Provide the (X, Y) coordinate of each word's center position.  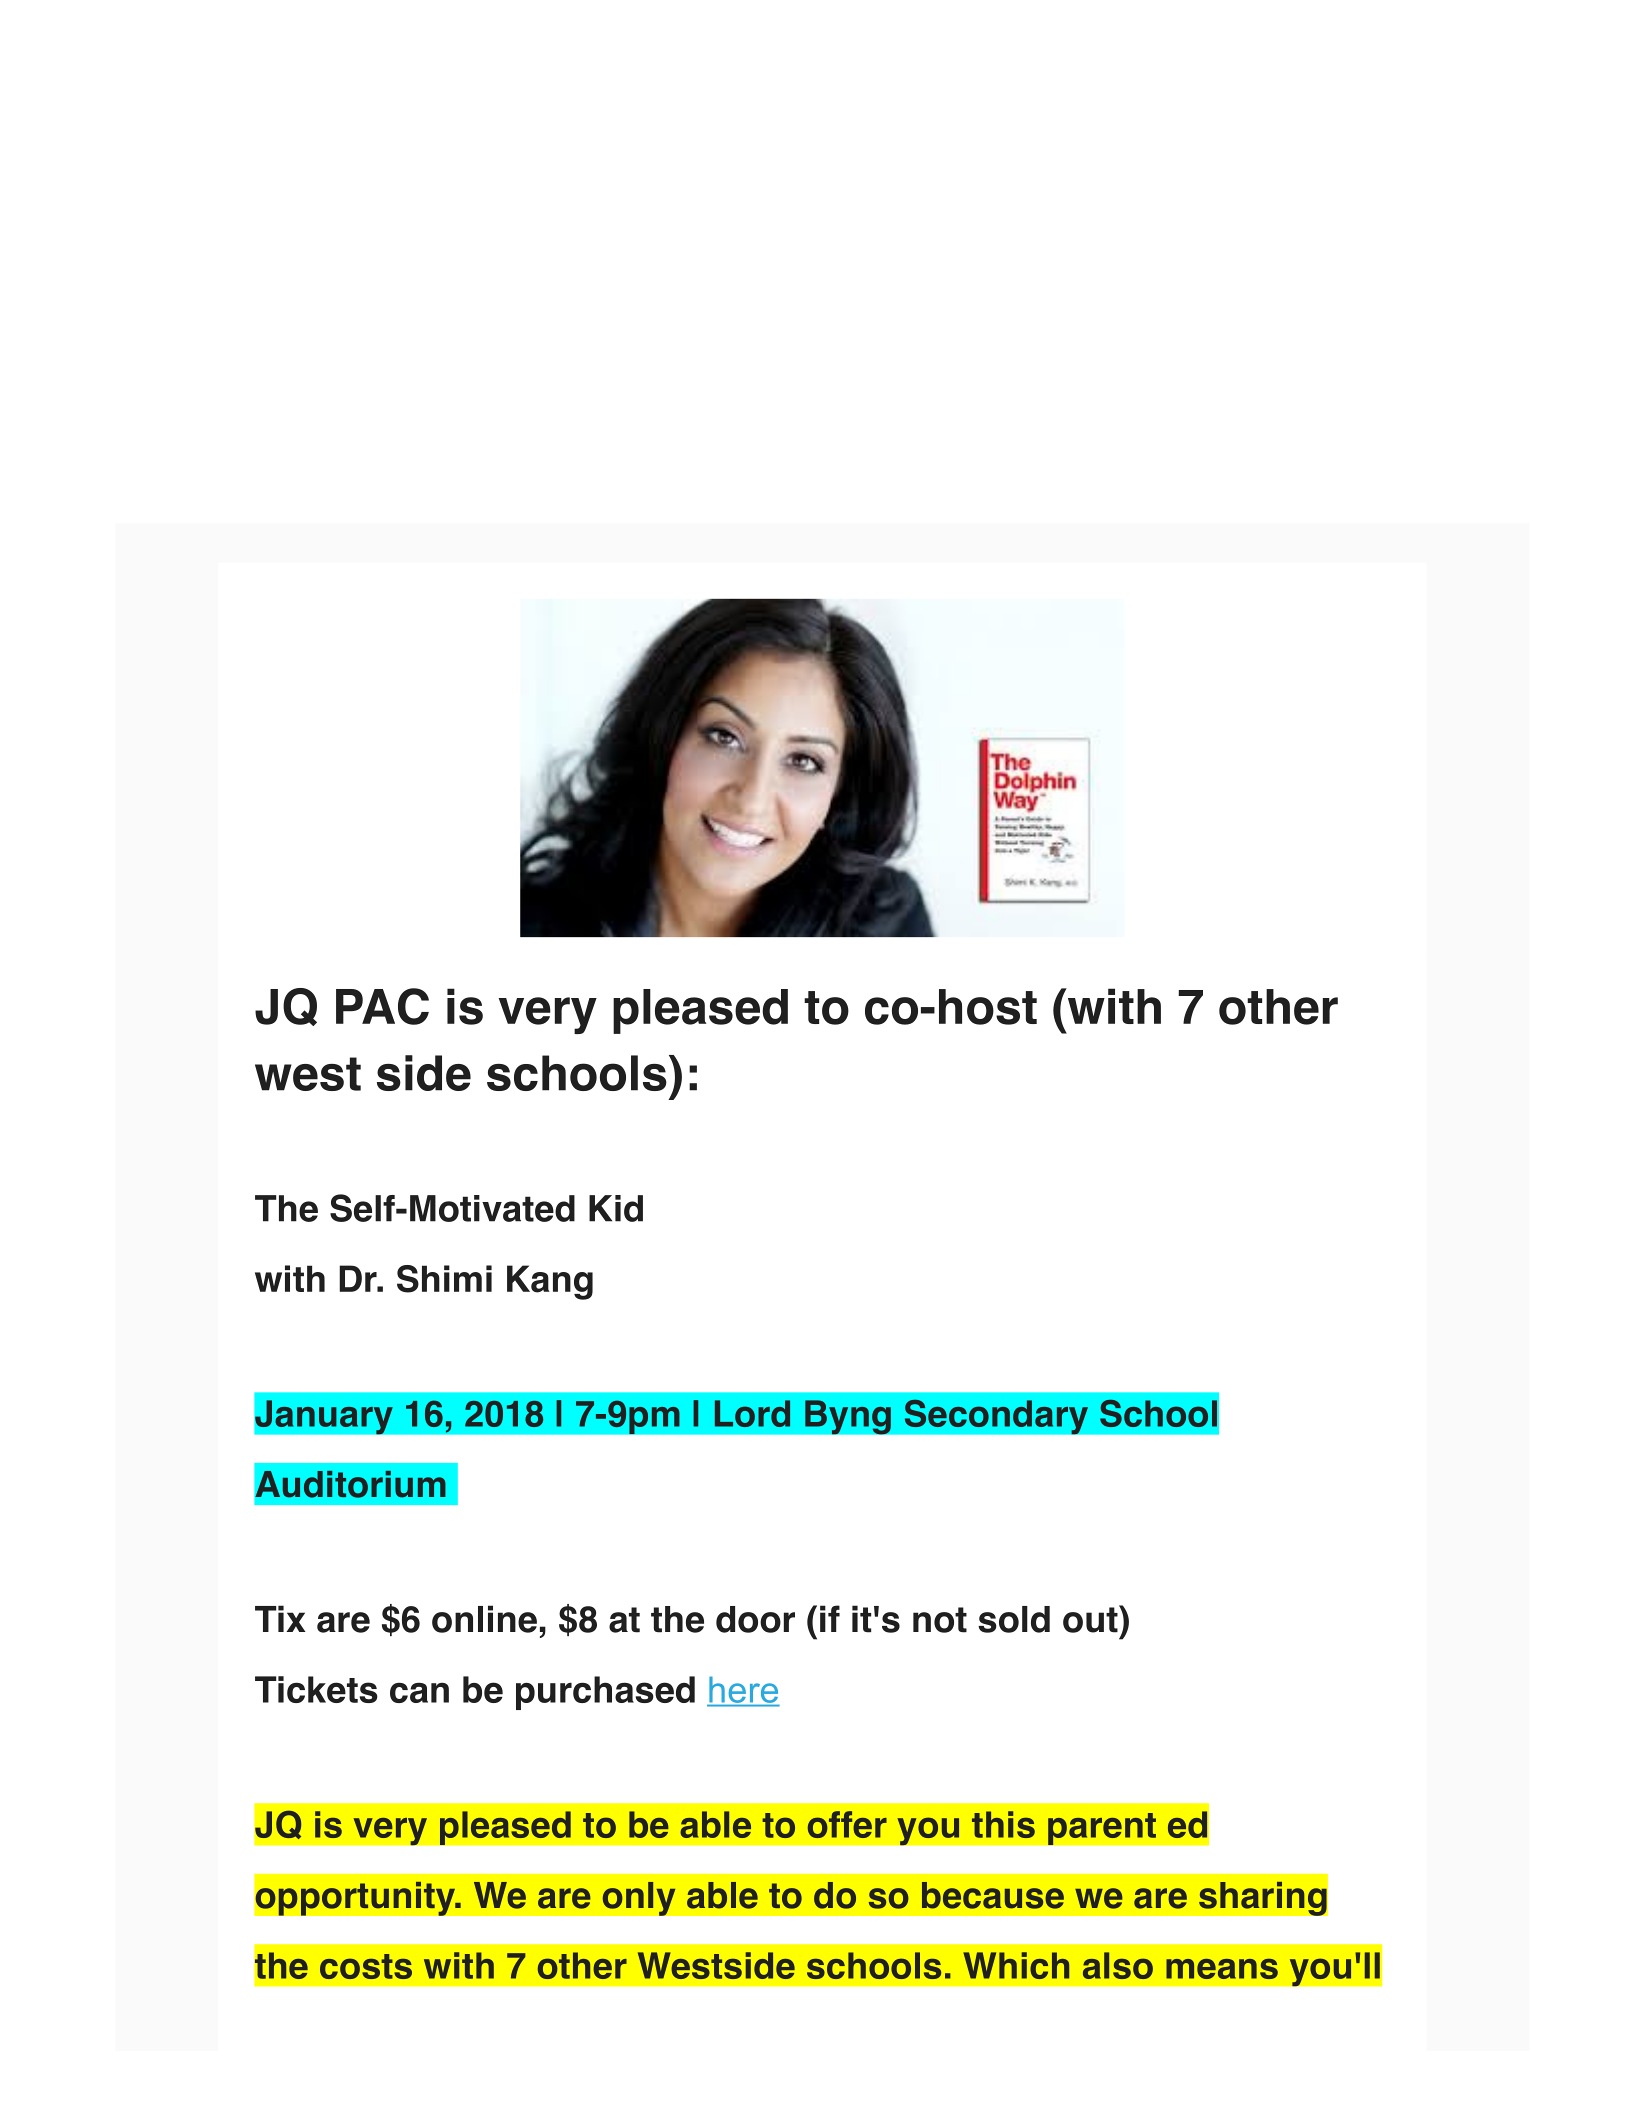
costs (366, 1966)
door (755, 1619)
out (1091, 1619)
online (484, 1619)
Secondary (996, 1417)
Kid (616, 1208)
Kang (550, 1282)
